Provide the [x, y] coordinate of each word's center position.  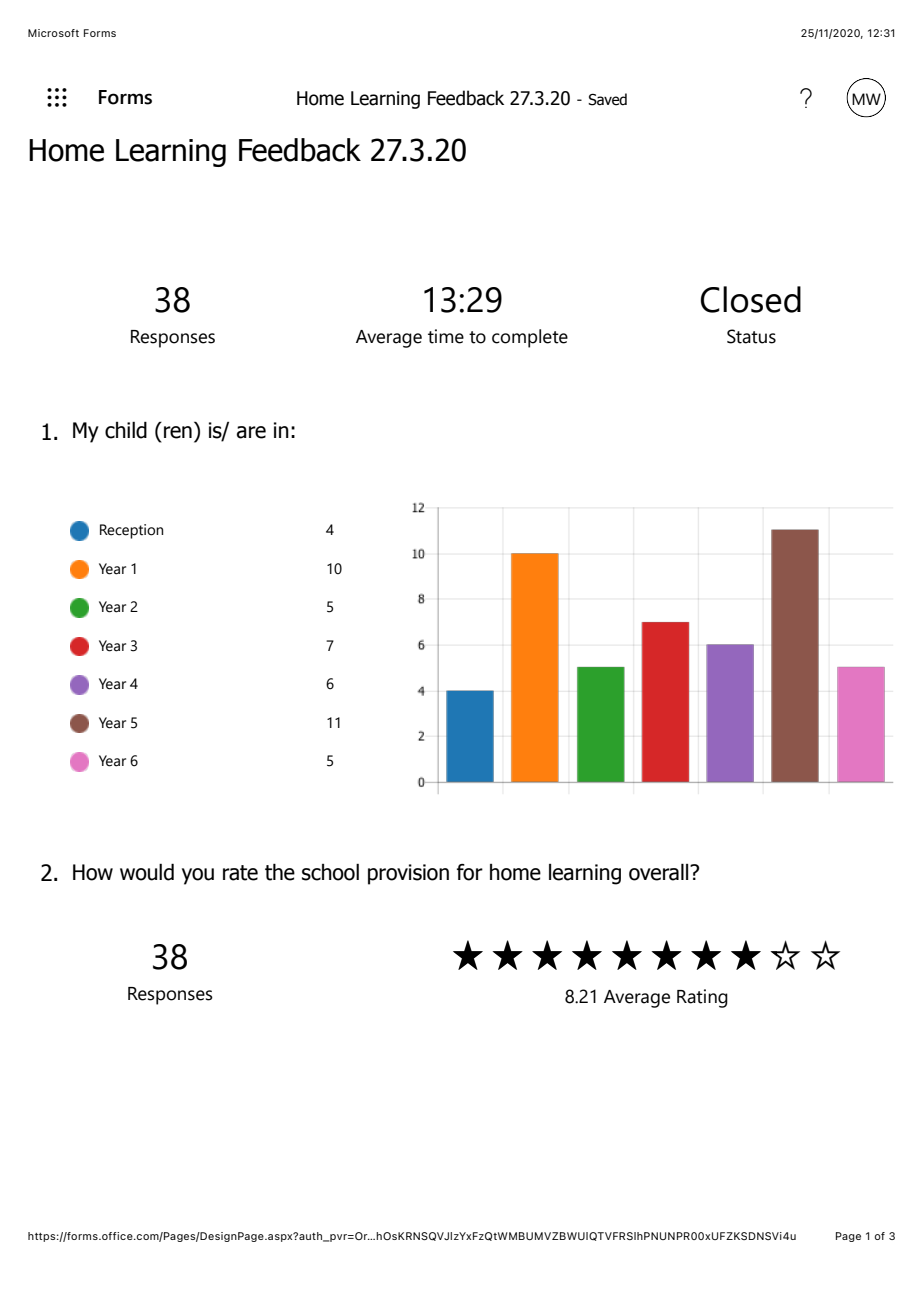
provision [408, 874]
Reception [131, 531]
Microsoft [53, 33]
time [446, 336]
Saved [607, 99]
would [147, 872]
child [126, 430]
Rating [702, 998]
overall [660, 872]
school [330, 872]
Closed [751, 299]
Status [751, 336]
